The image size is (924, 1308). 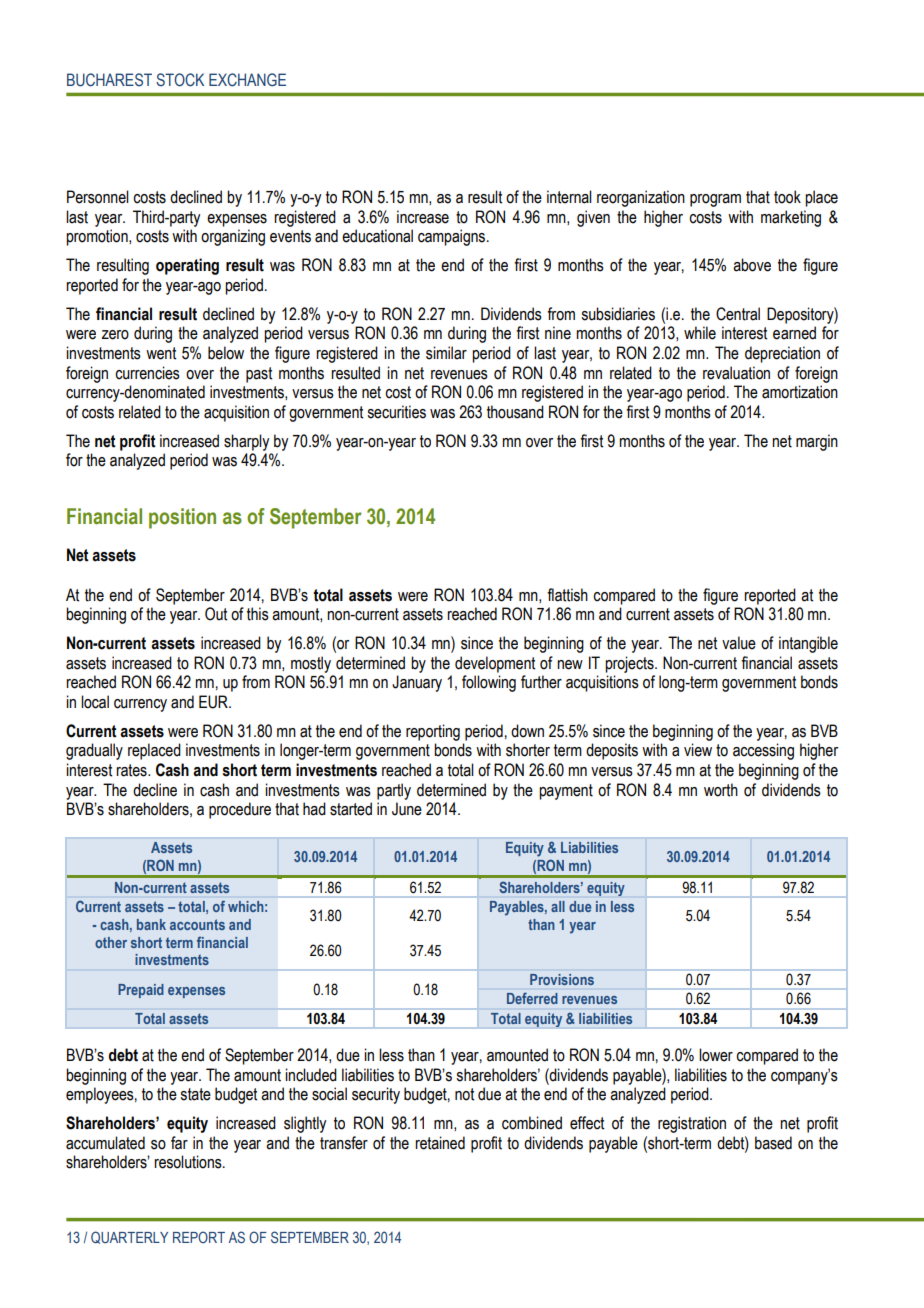 I want to click on revaluation, so click(x=736, y=373).
